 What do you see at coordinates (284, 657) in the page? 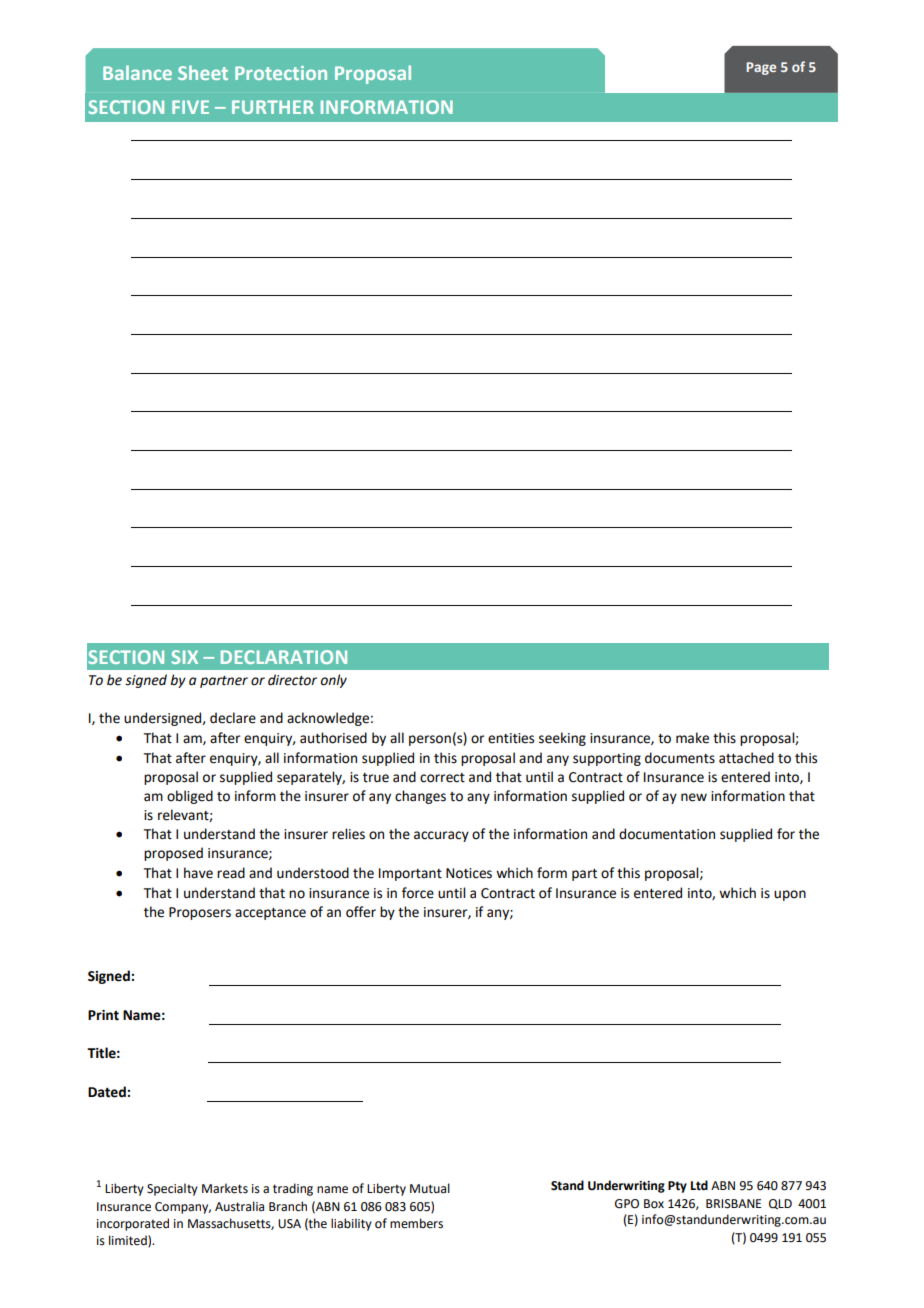
I see `DECLARATION` at bounding box center [284, 657].
